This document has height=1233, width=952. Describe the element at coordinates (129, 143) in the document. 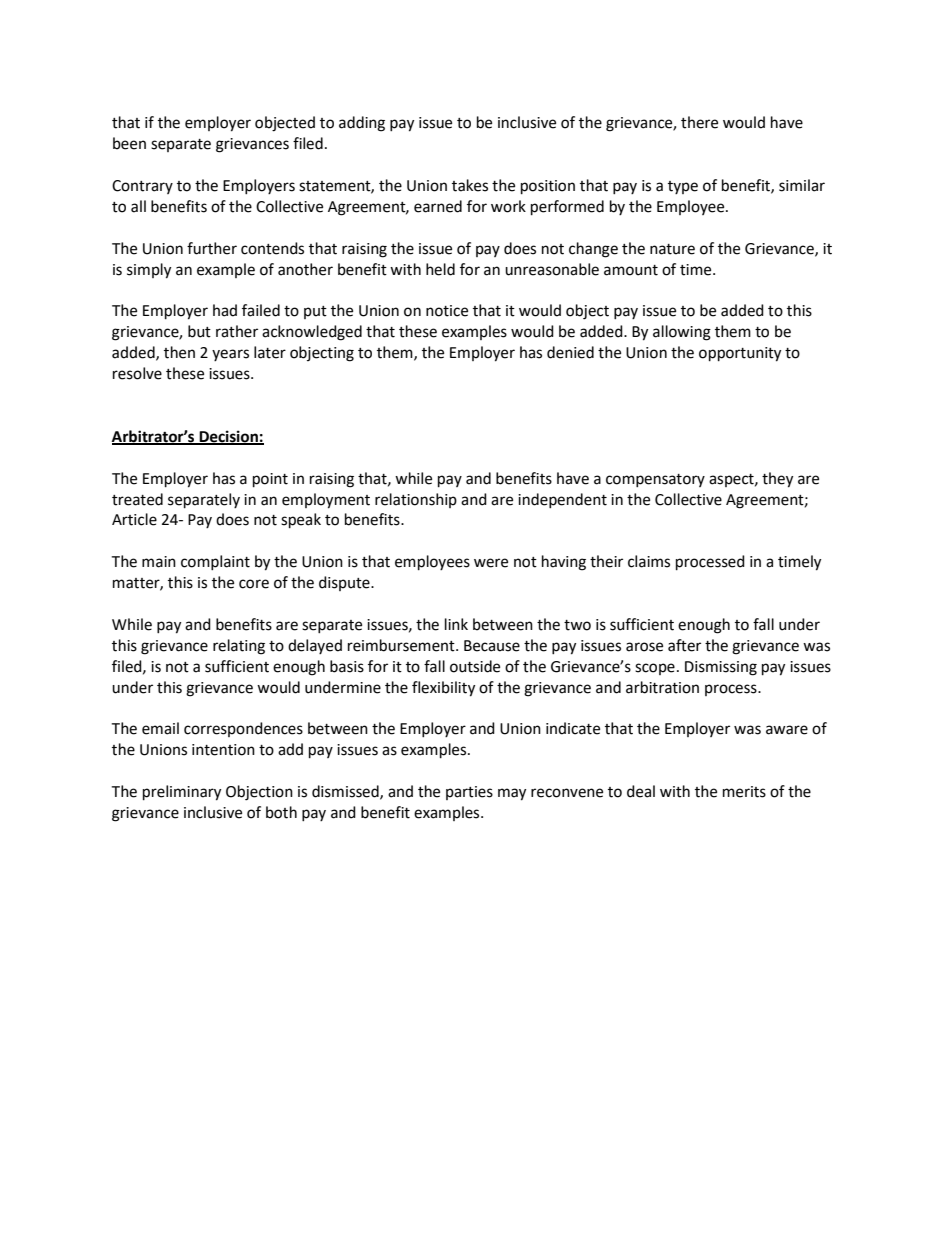

I see `been` at that location.
